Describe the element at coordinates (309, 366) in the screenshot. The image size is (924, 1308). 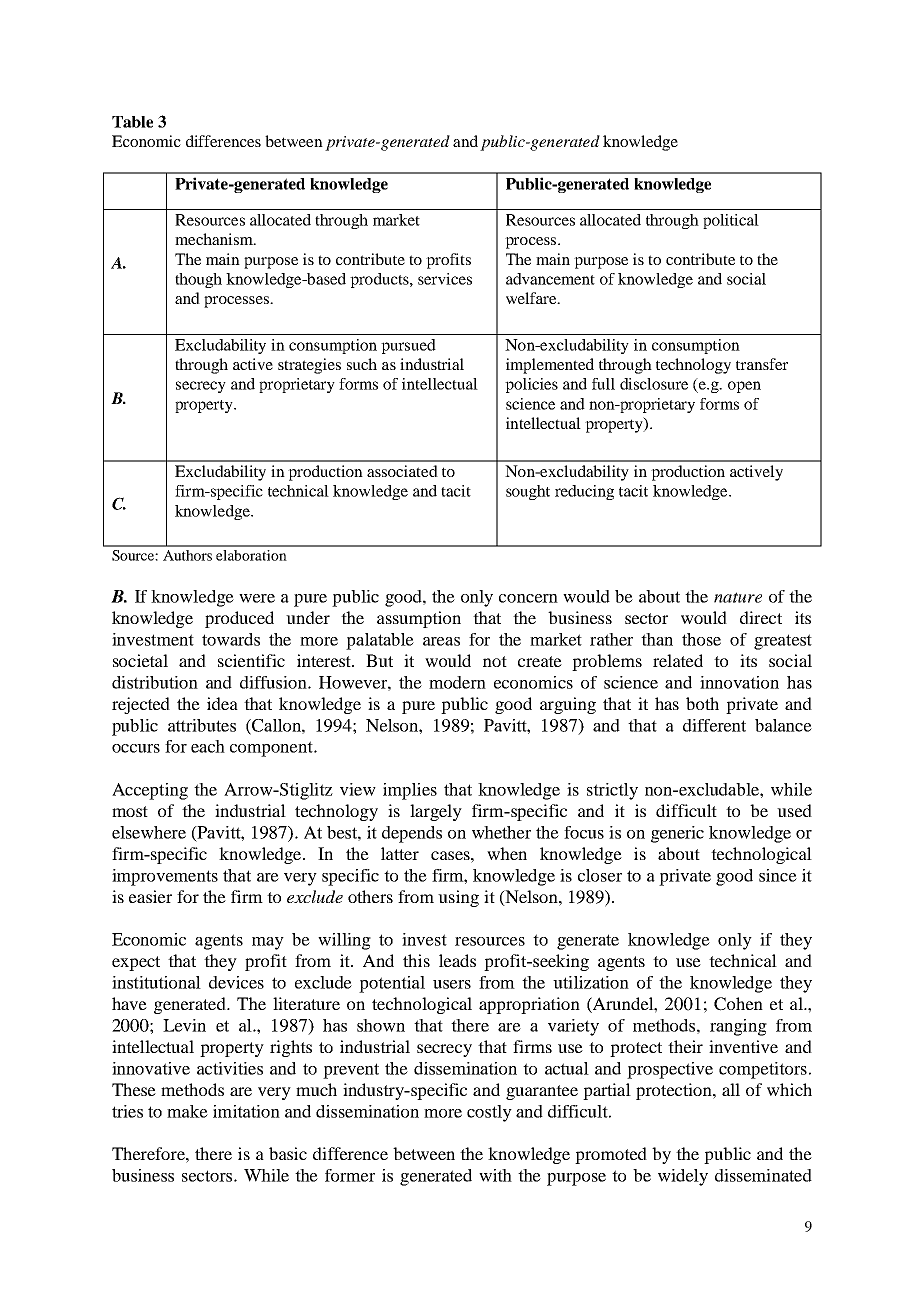
I see `strategies` at that location.
